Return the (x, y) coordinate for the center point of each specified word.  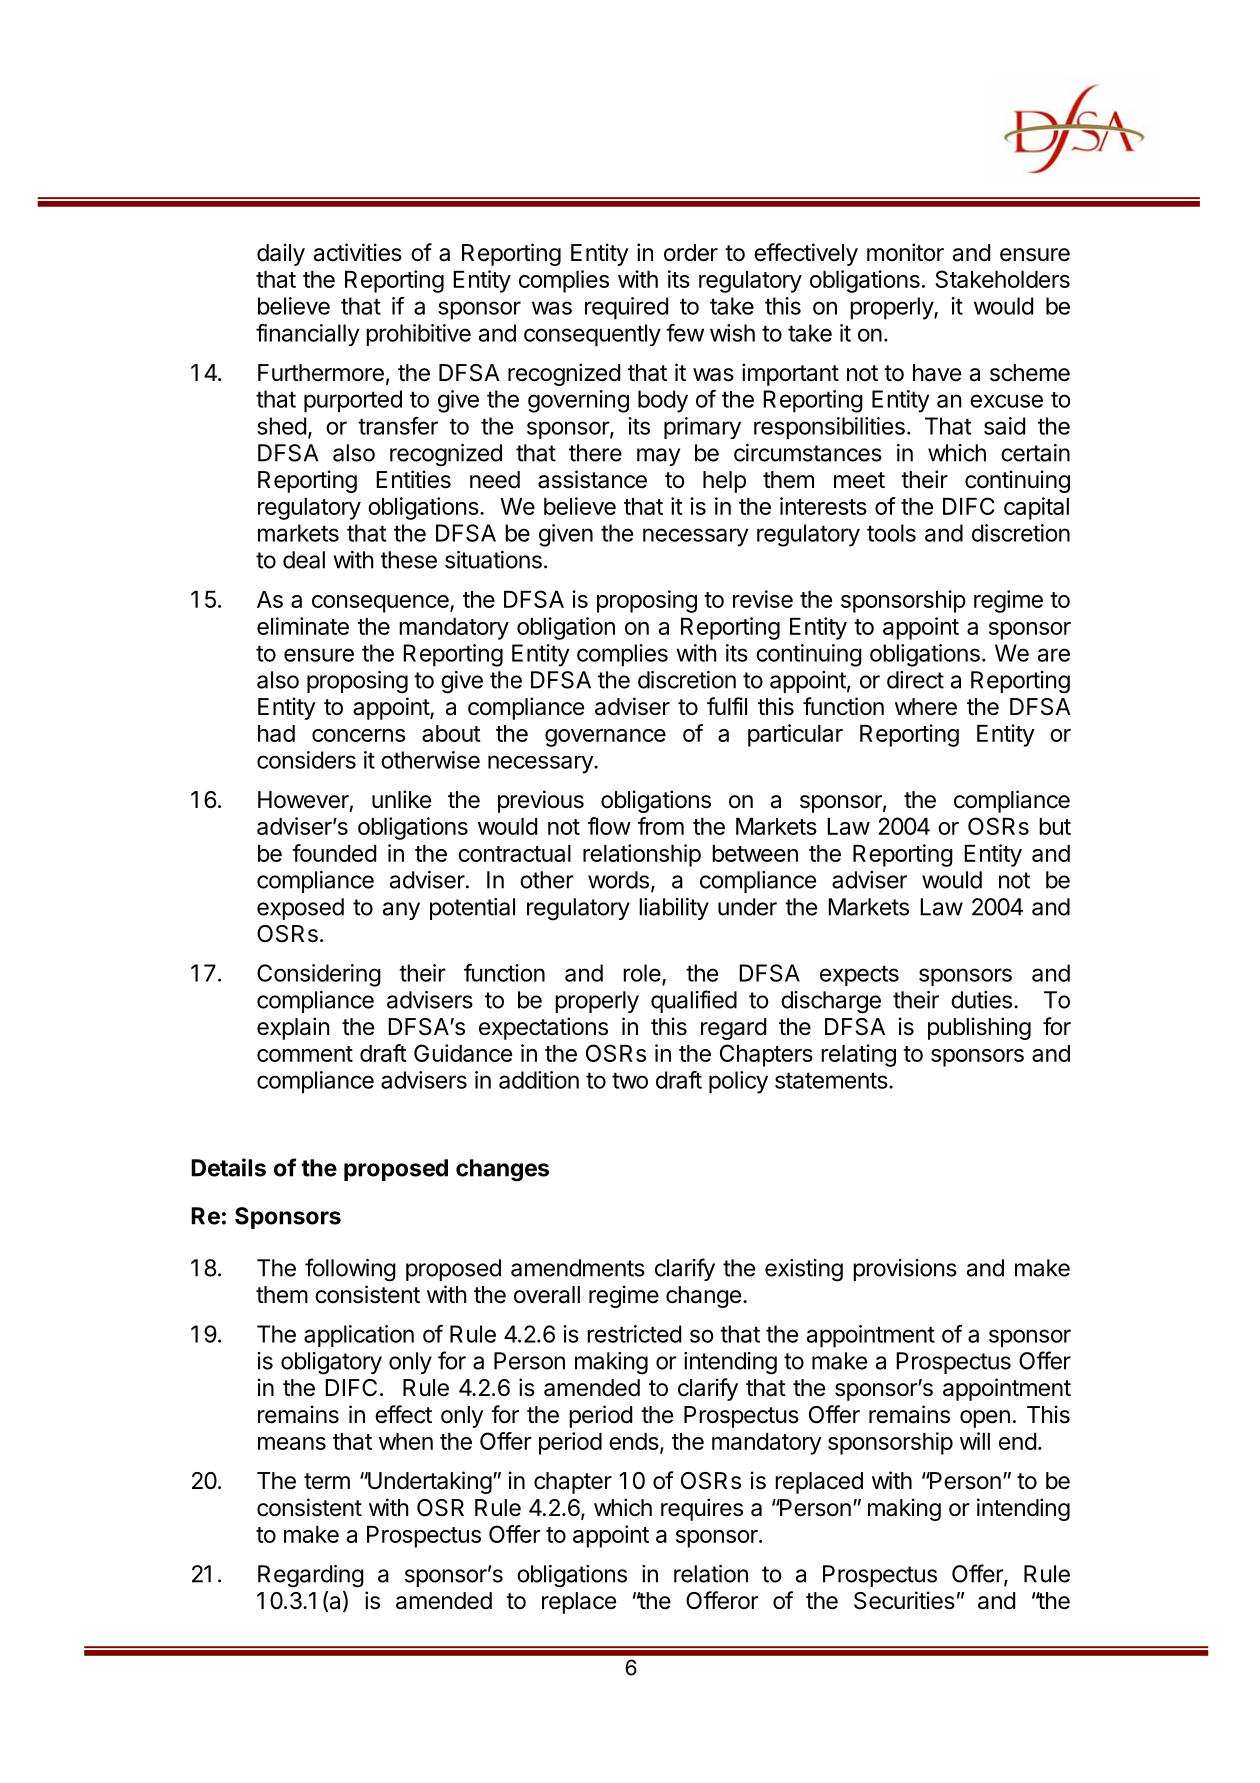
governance (605, 738)
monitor (905, 252)
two (630, 1080)
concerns (358, 735)
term (327, 1481)
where (926, 707)
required (626, 308)
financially (307, 335)
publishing (979, 1028)
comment (305, 1054)
